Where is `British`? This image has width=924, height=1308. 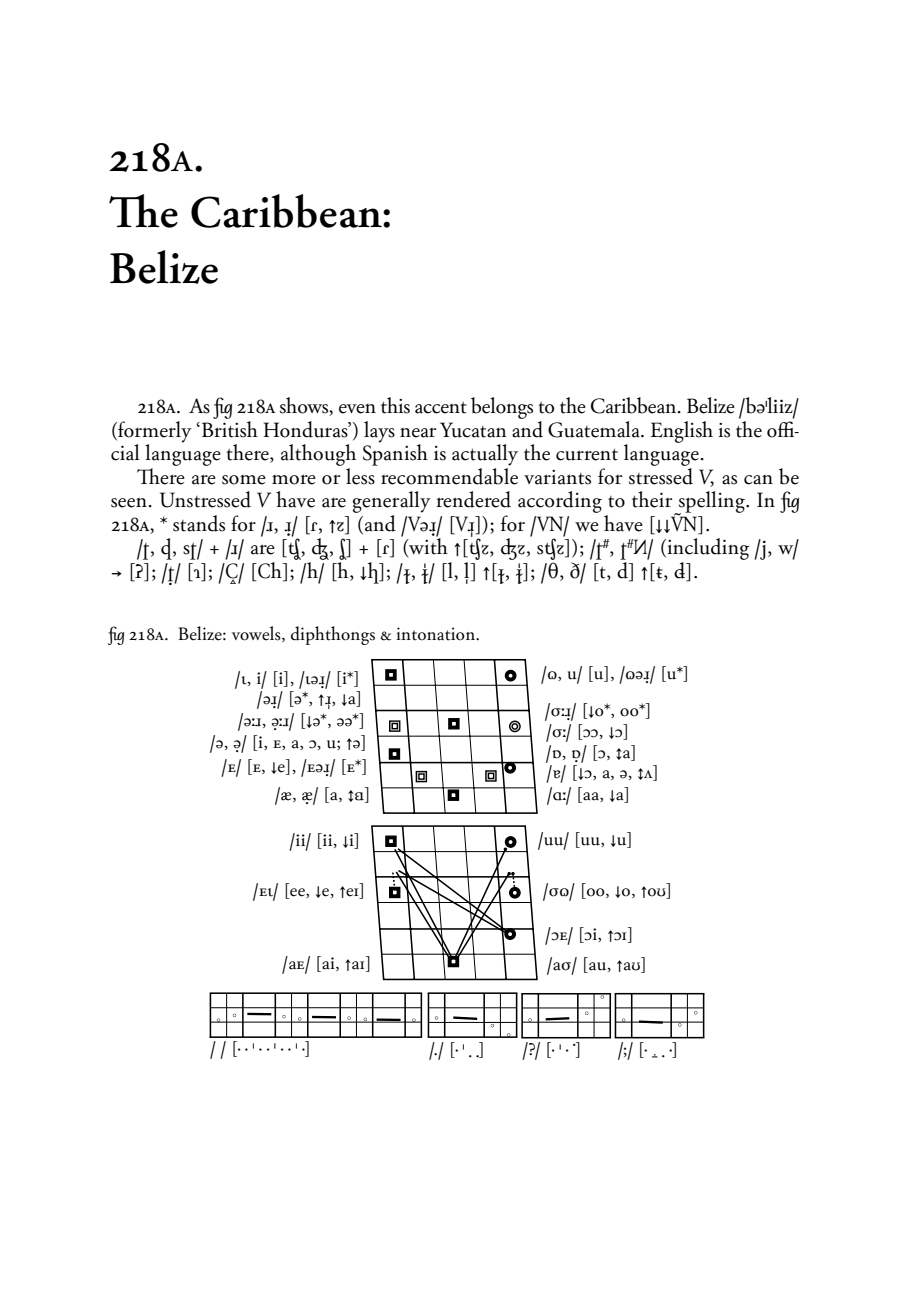 British is located at coordinates (230, 428).
